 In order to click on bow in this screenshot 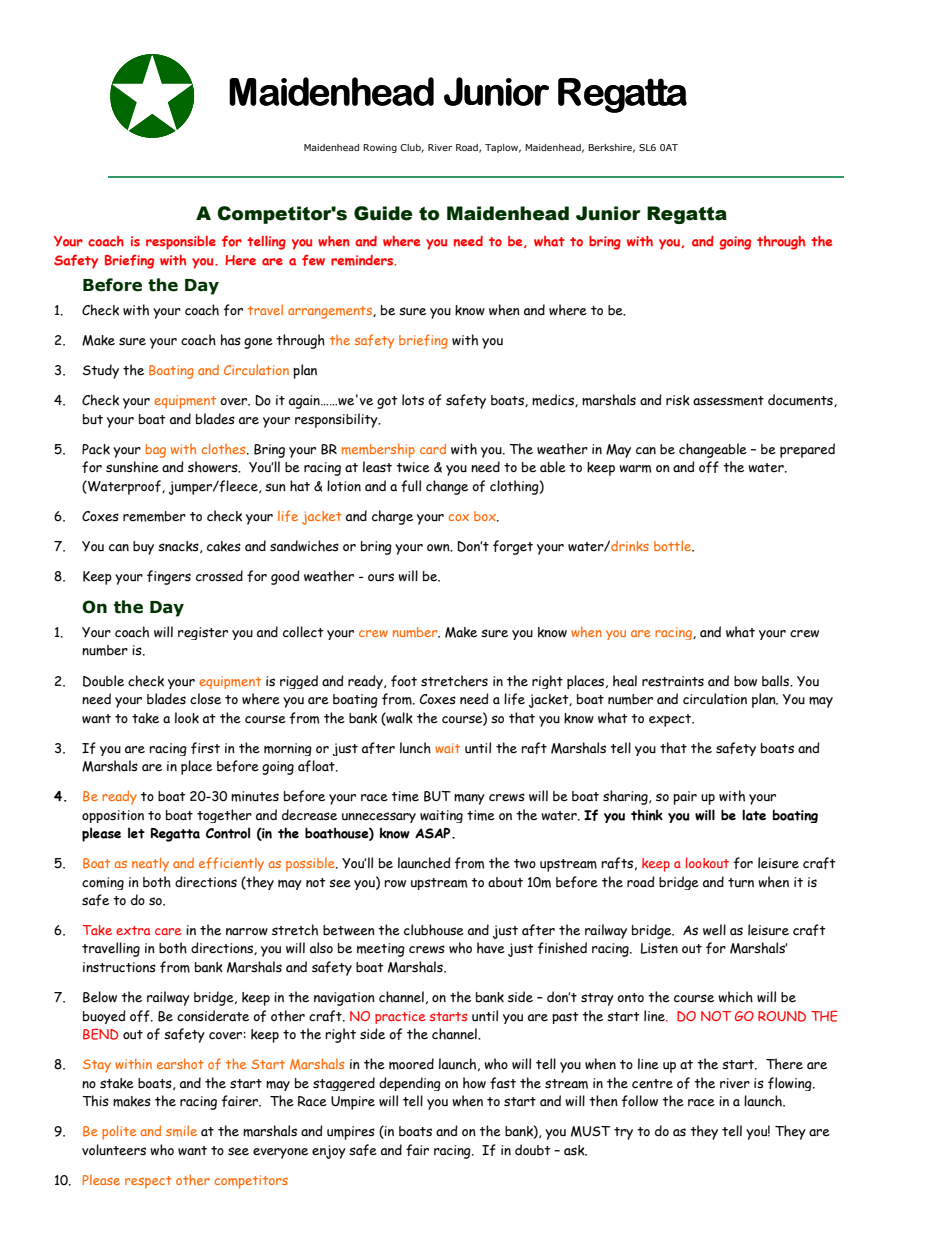, I will do `click(745, 681)`.
